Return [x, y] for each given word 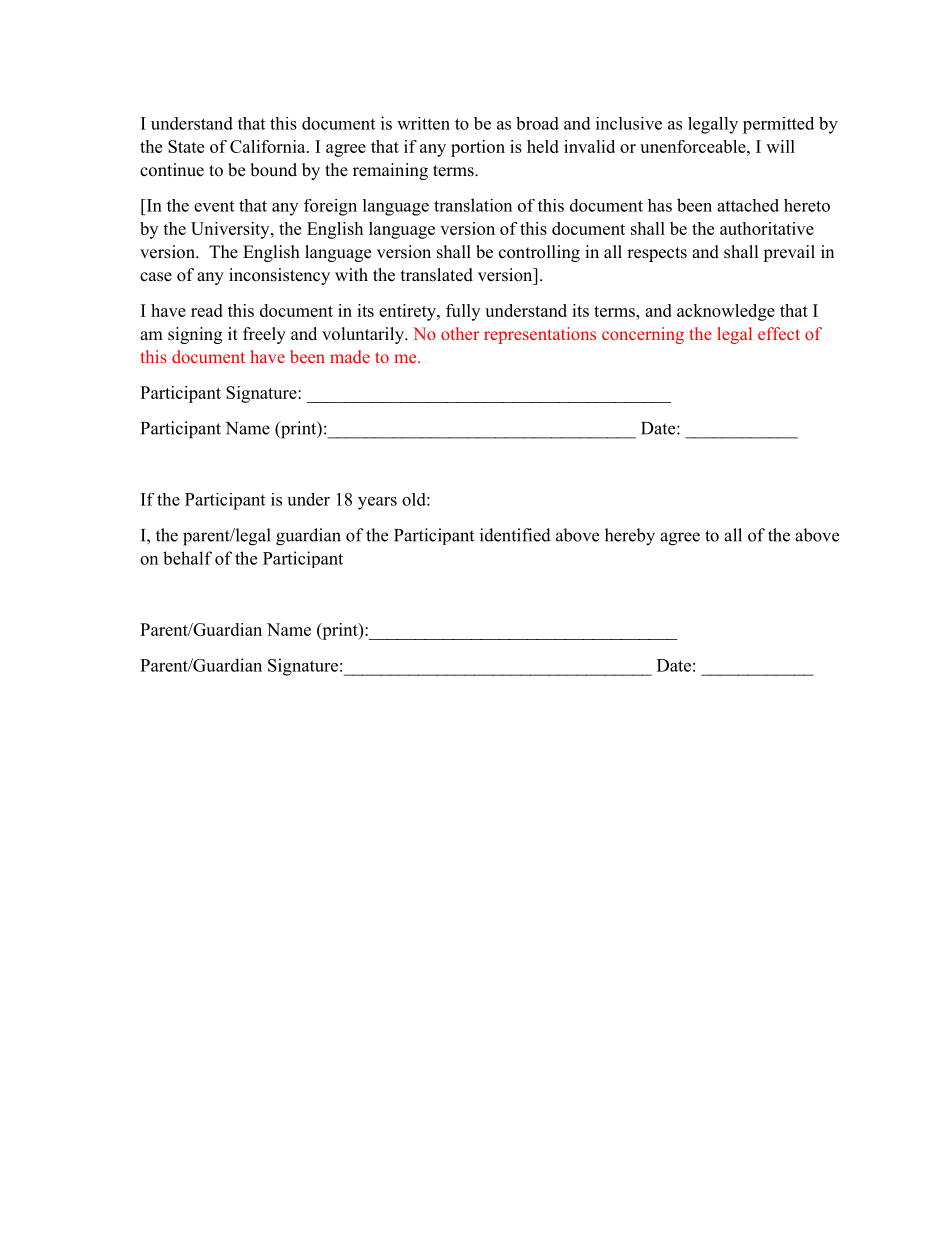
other [460, 333]
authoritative [767, 228]
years [377, 503]
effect [779, 333]
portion [478, 148]
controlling [539, 253]
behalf [187, 558]
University [231, 230]
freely [264, 335]
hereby [630, 537]
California [269, 146]
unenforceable [694, 146]
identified [515, 535]
